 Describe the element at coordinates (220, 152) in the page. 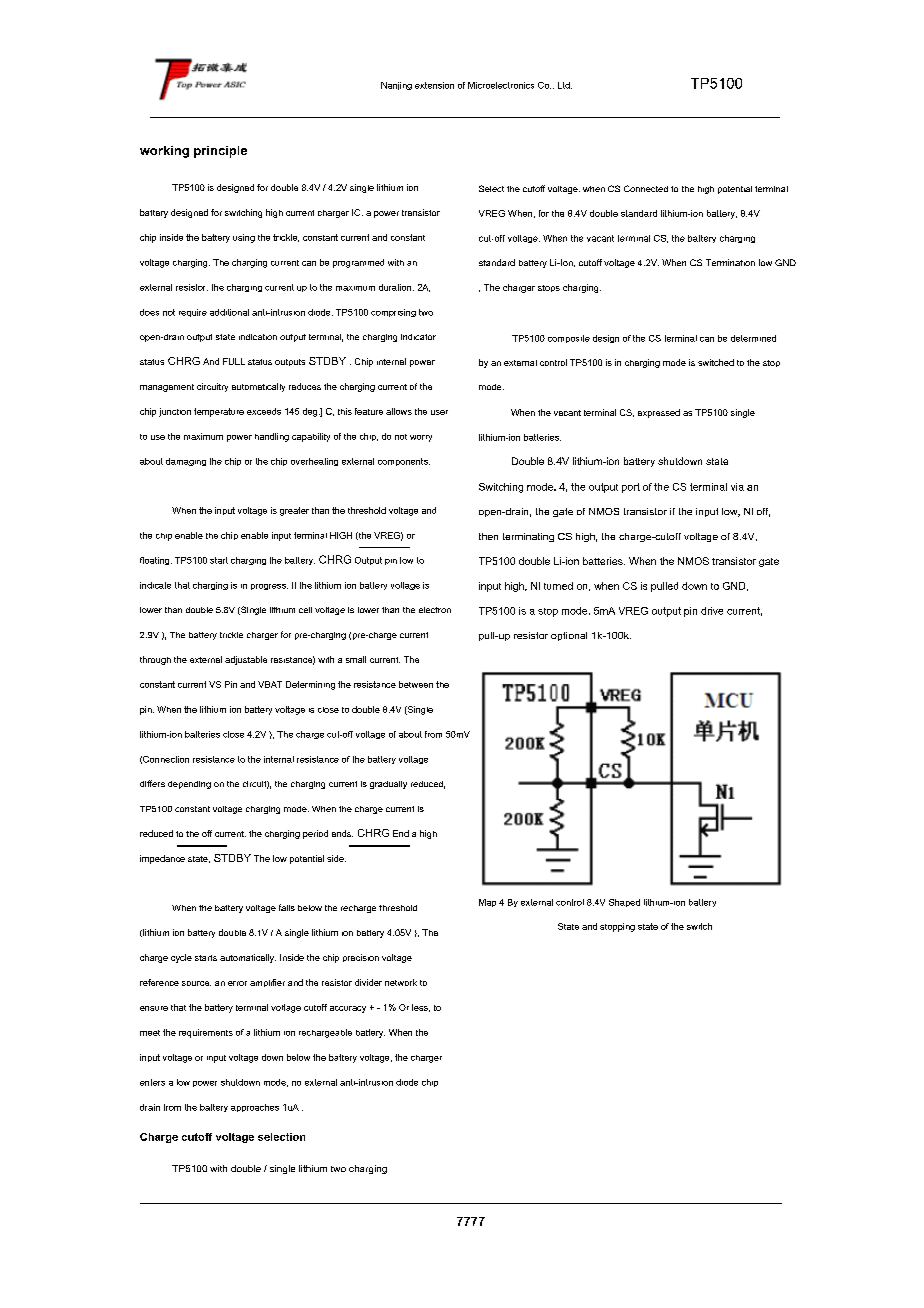

I see `principle` at that location.
